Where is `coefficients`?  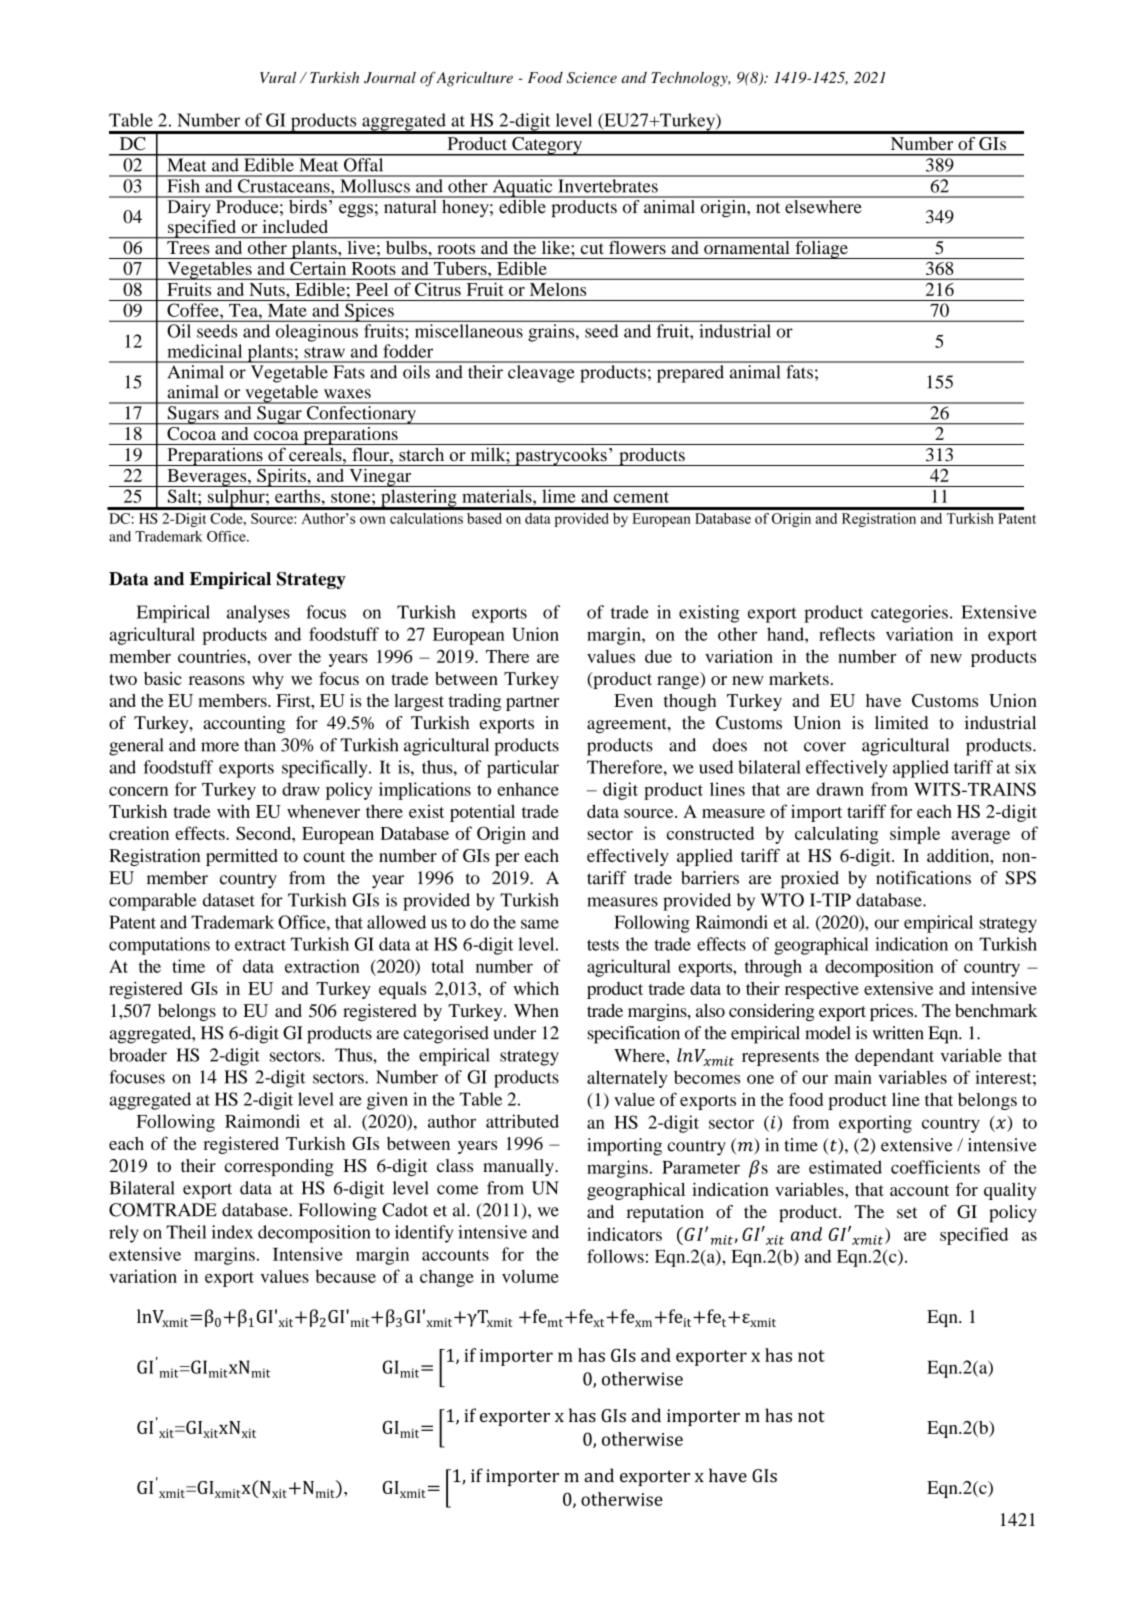
coefficients is located at coordinates (935, 1167).
